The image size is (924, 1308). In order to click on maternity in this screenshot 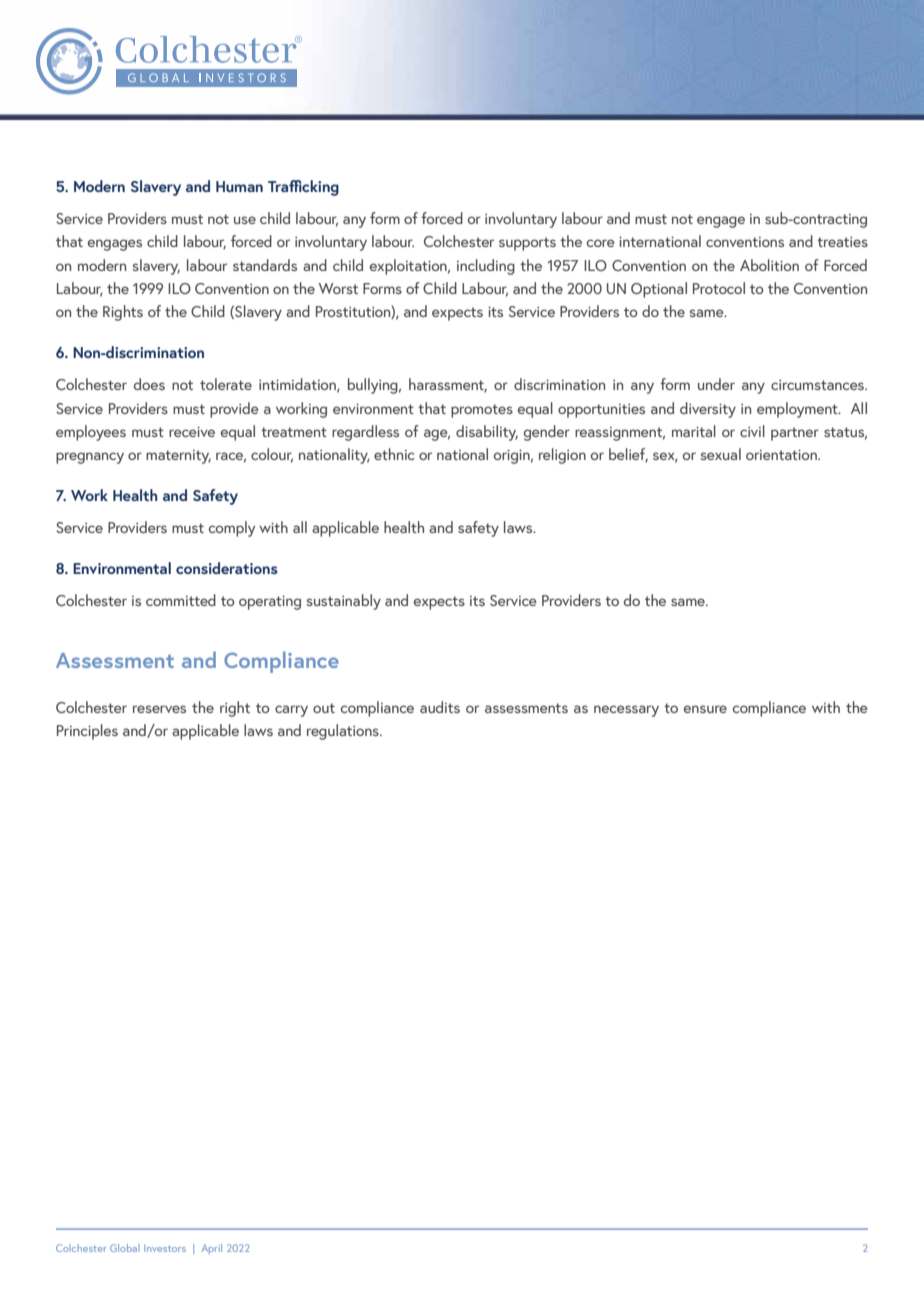, I will do `click(178, 457)`.
